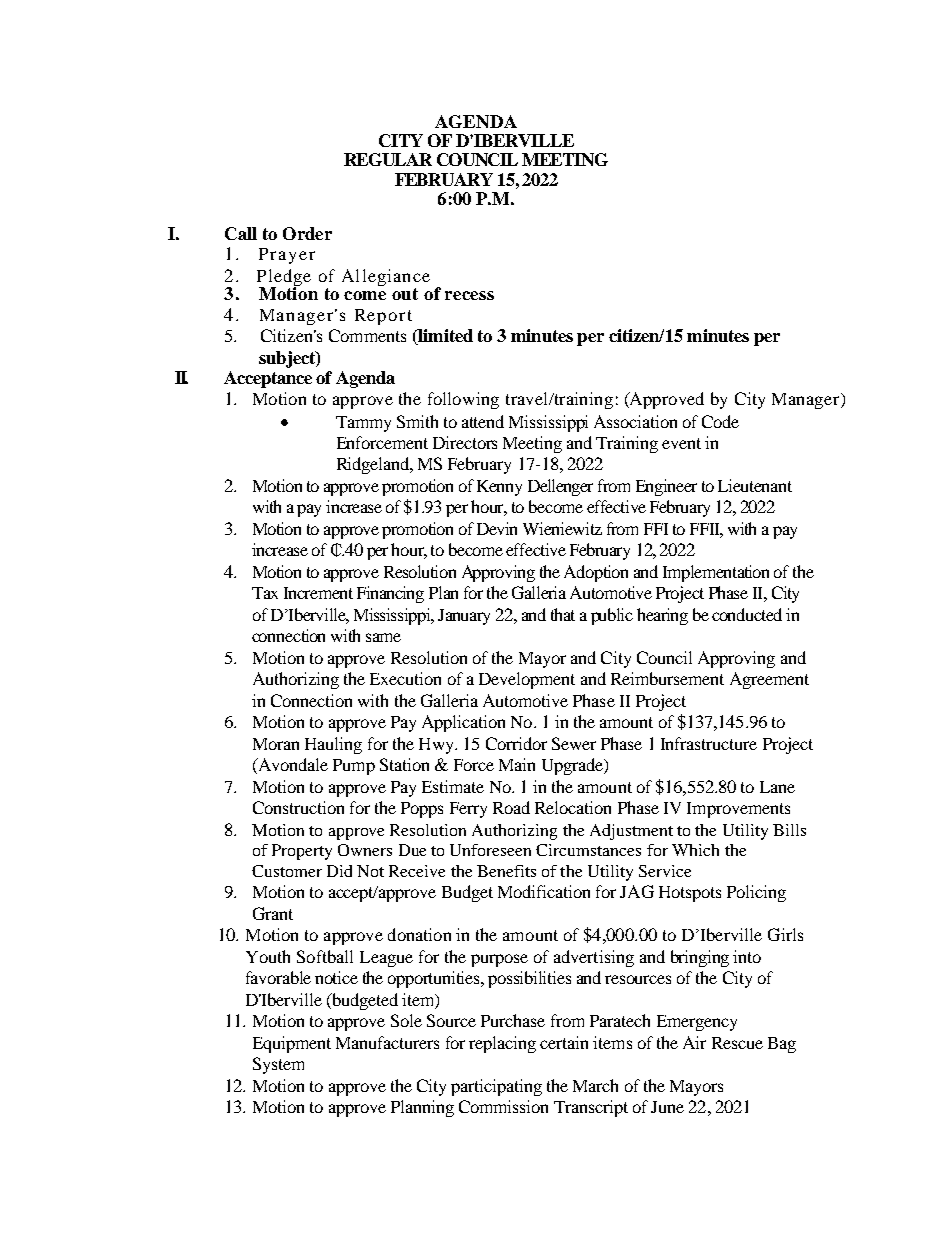  Describe the element at coordinates (695, 850) in the screenshot. I see `Which` at that location.
